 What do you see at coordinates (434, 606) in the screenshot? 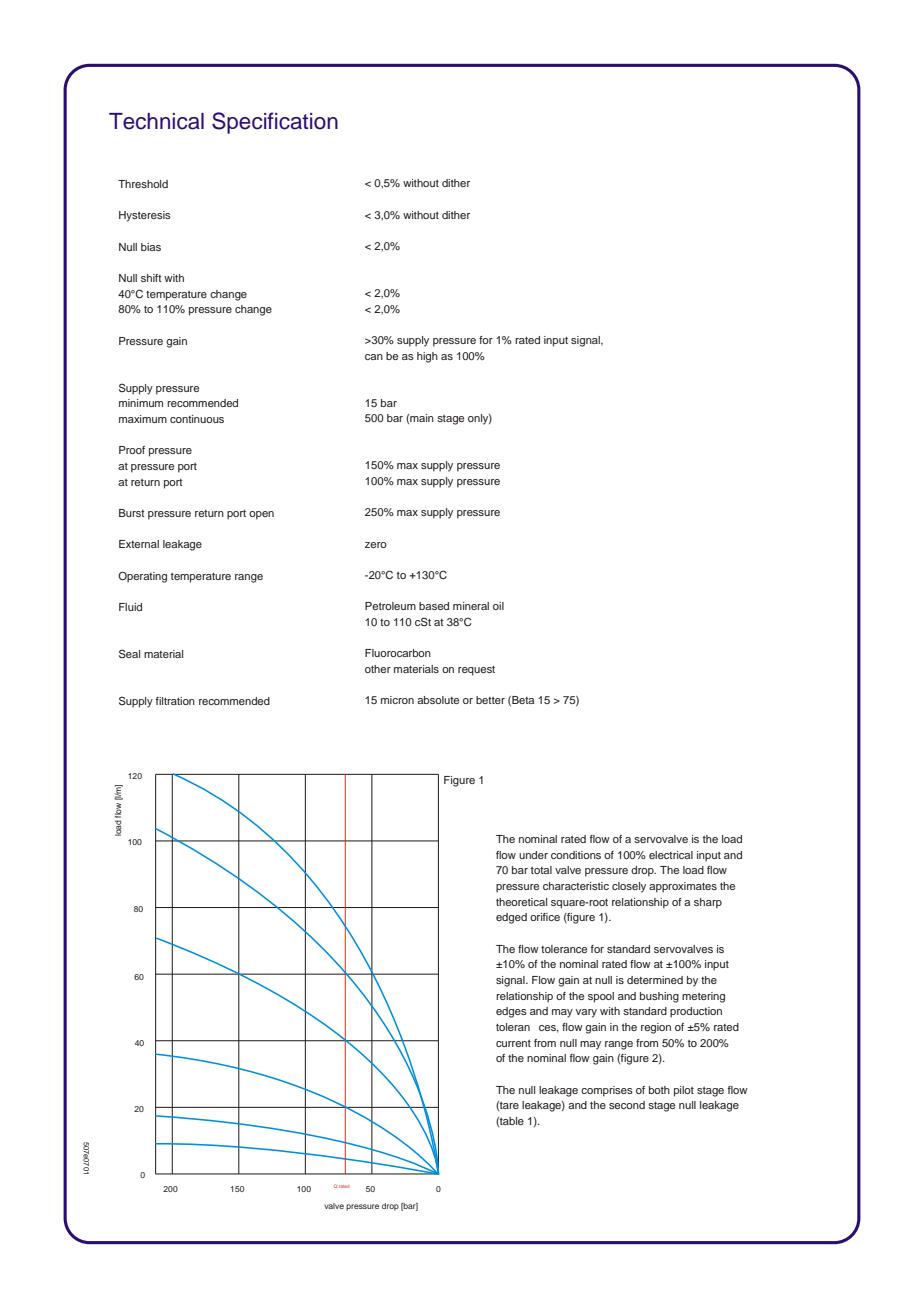
I see `based` at bounding box center [434, 606].
